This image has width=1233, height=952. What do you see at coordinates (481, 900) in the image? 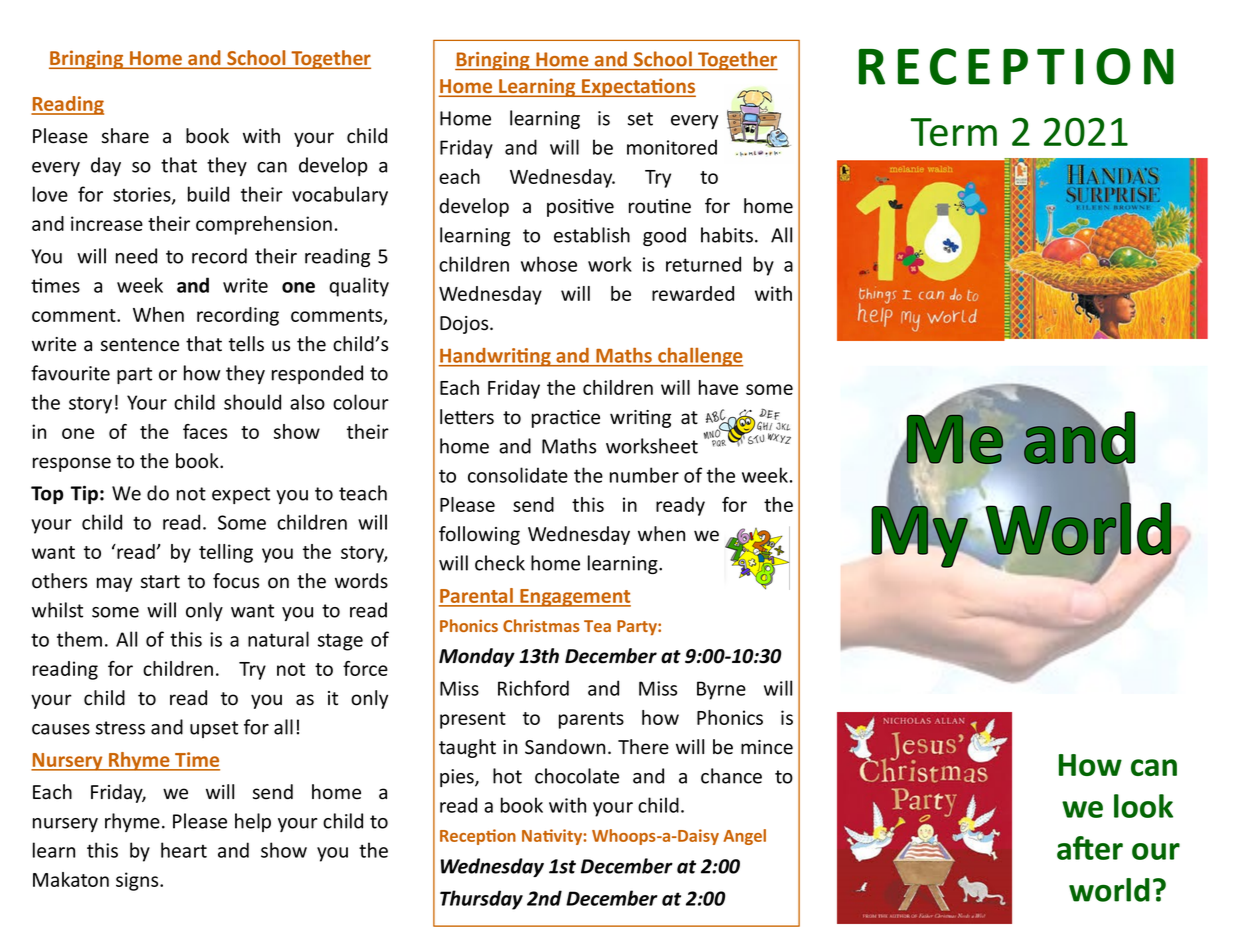
I see `Thursday` at bounding box center [481, 900].
